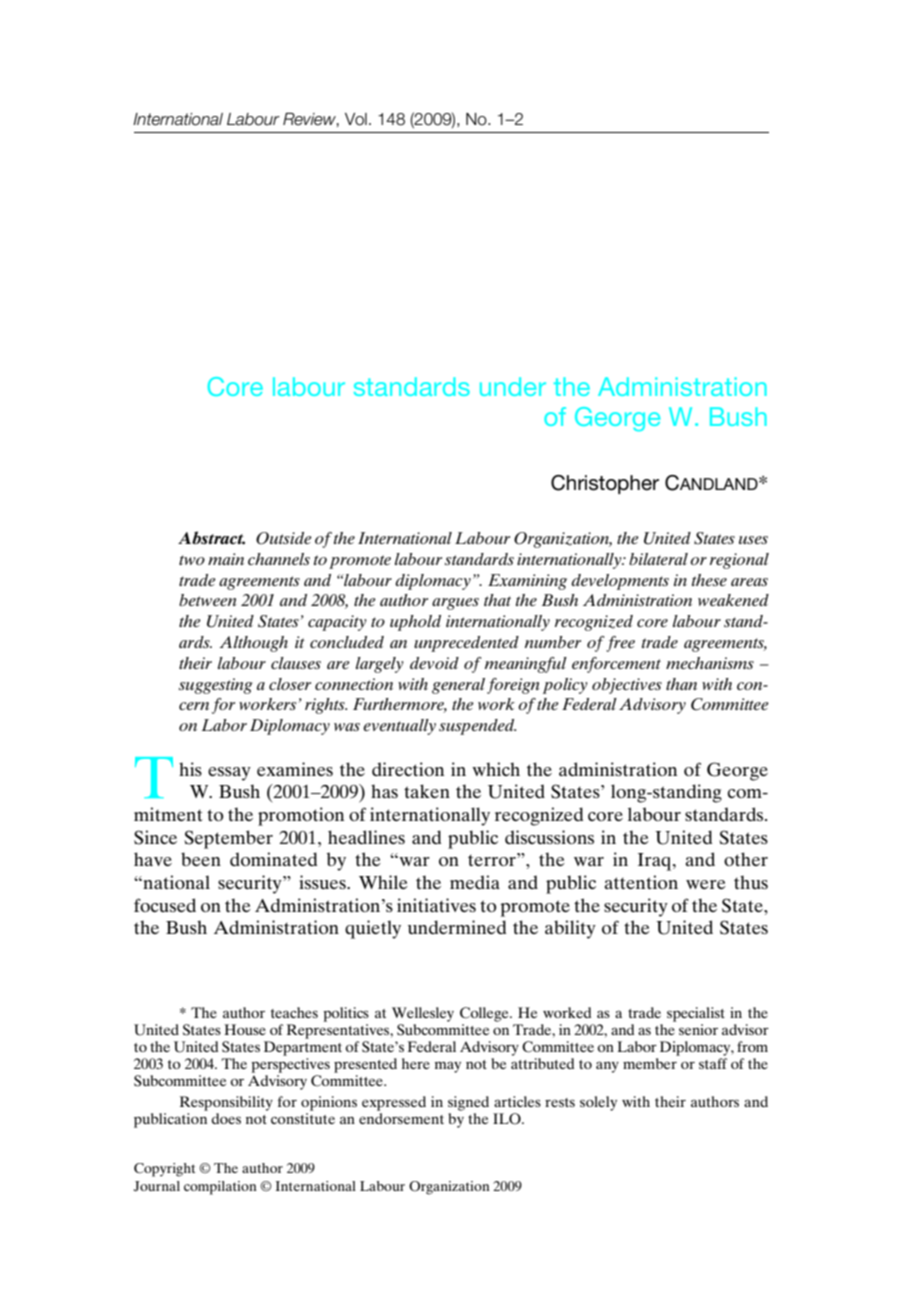 Image resolution: width=916 pixels, height=1316 pixels. I want to click on Christopher, so click(605, 484).
